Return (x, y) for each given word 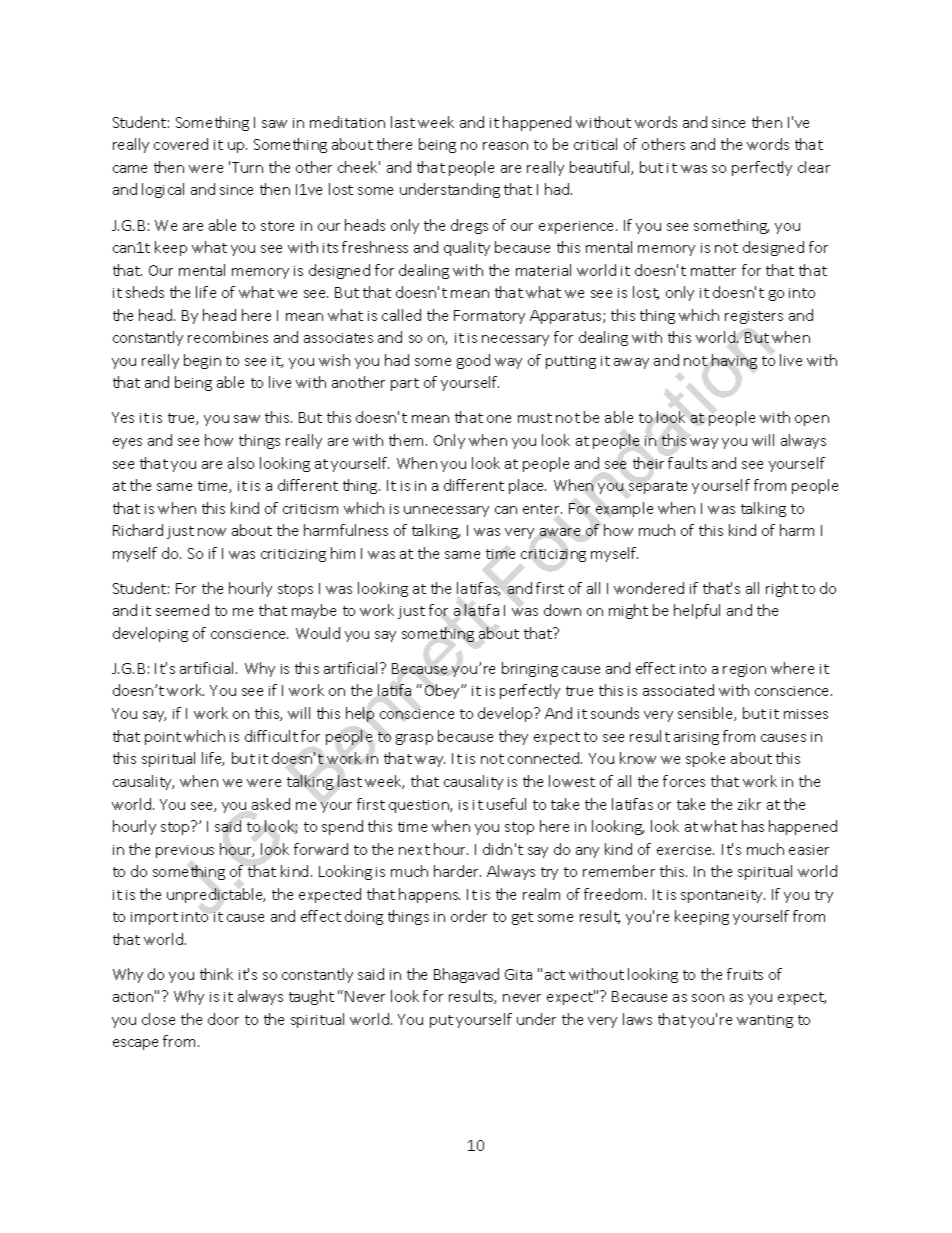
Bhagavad (466, 975)
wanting (765, 1021)
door (223, 1019)
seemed (182, 610)
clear (814, 167)
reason (505, 146)
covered (181, 144)
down (562, 610)
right (782, 589)
